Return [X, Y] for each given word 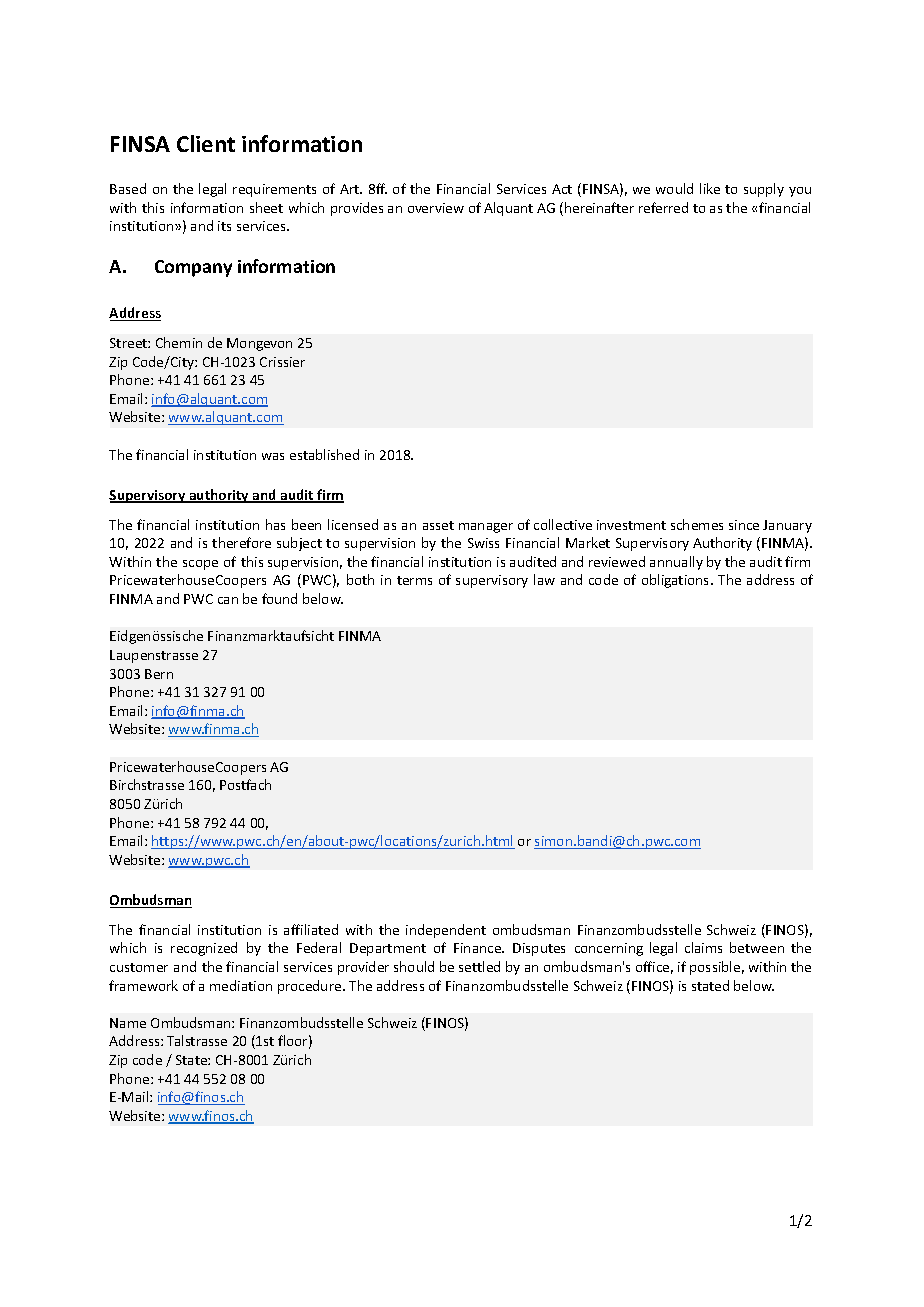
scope [200, 565]
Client [206, 143]
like [710, 188]
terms [414, 580]
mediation [241, 985]
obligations [677, 581]
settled [479, 966]
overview [436, 208]
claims [703, 947]
